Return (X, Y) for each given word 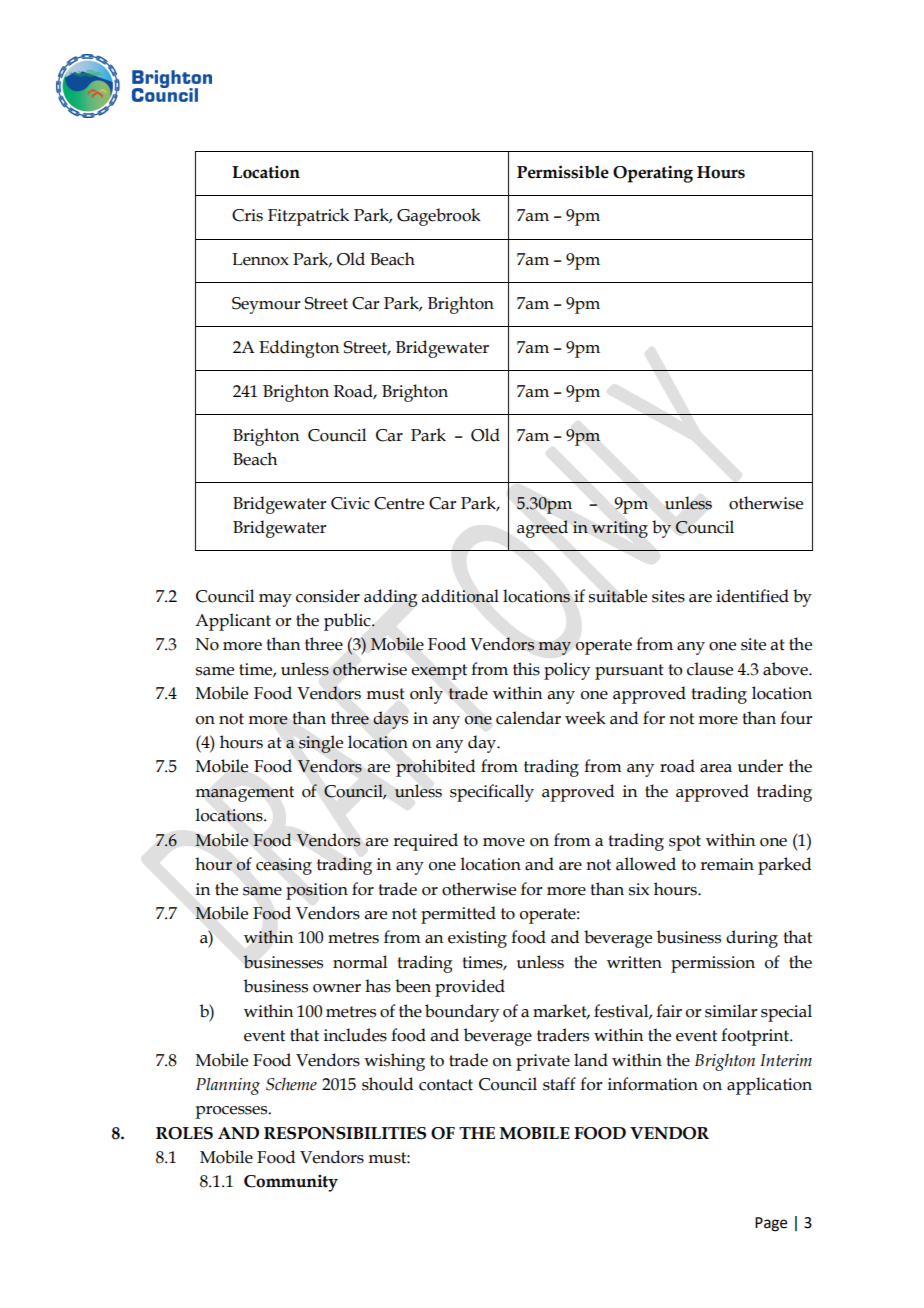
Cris (247, 215)
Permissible (563, 172)
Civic (350, 503)
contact (446, 1085)
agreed (542, 529)
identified (752, 596)
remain (727, 864)
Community (291, 1183)
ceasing (284, 866)
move (504, 842)
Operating (653, 174)
